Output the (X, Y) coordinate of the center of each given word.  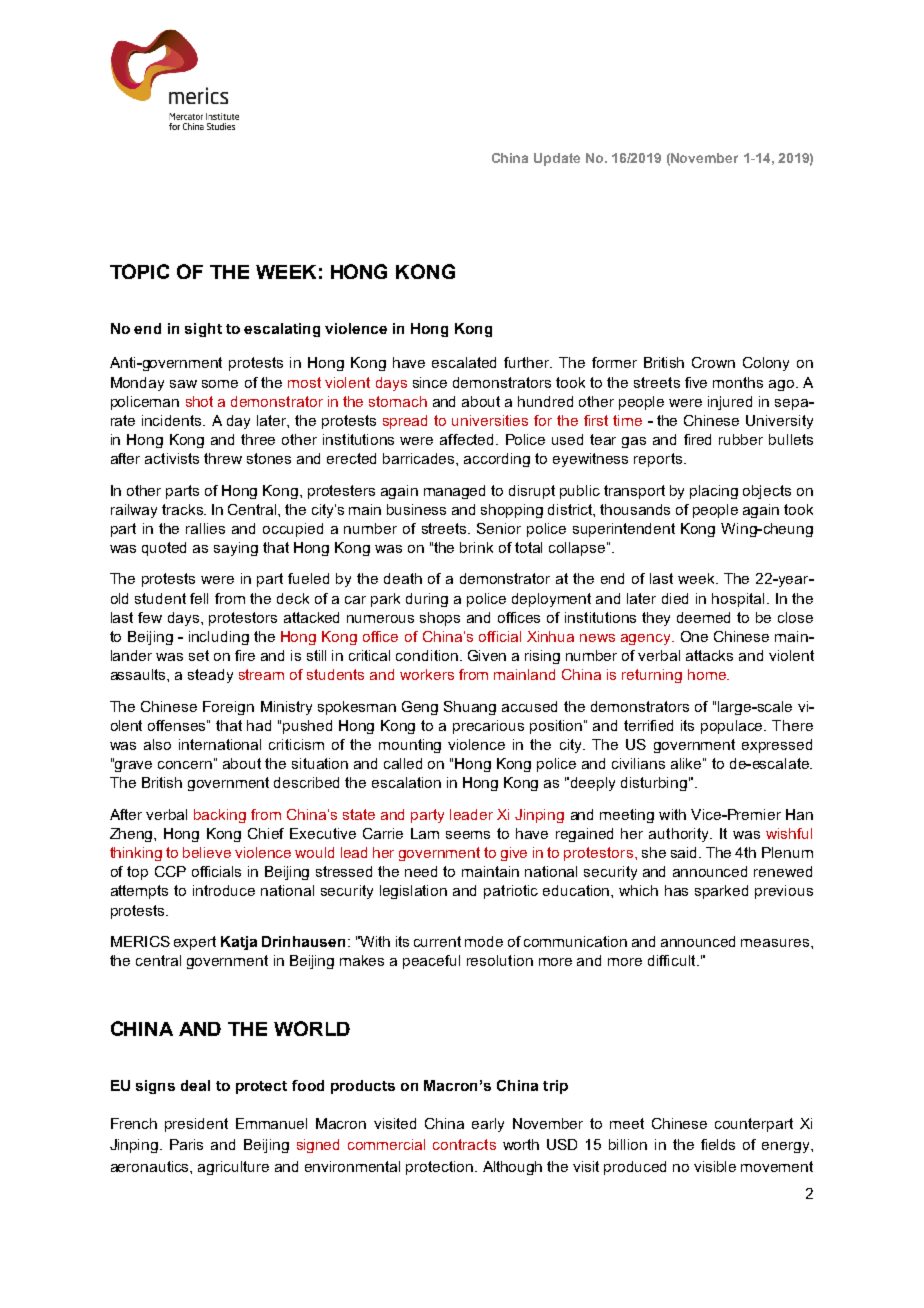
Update (557, 159)
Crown (713, 362)
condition (427, 655)
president (196, 1125)
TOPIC (139, 271)
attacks (709, 655)
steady (210, 676)
